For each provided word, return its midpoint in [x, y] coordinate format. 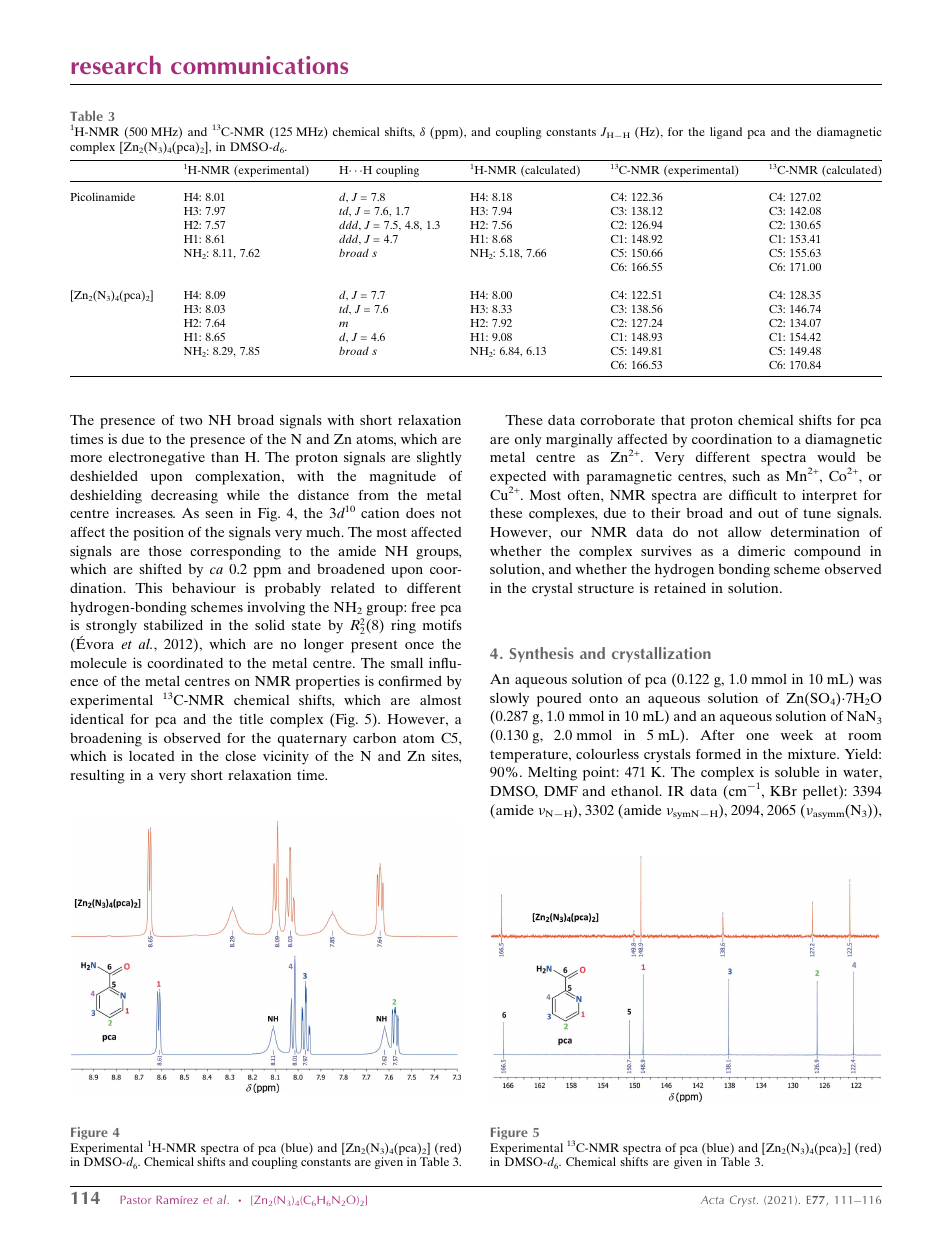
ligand [726, 133]
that [673, 419]
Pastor [135, 1200]
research [116, 65]
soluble [797, 772]
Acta [712, 1200]
